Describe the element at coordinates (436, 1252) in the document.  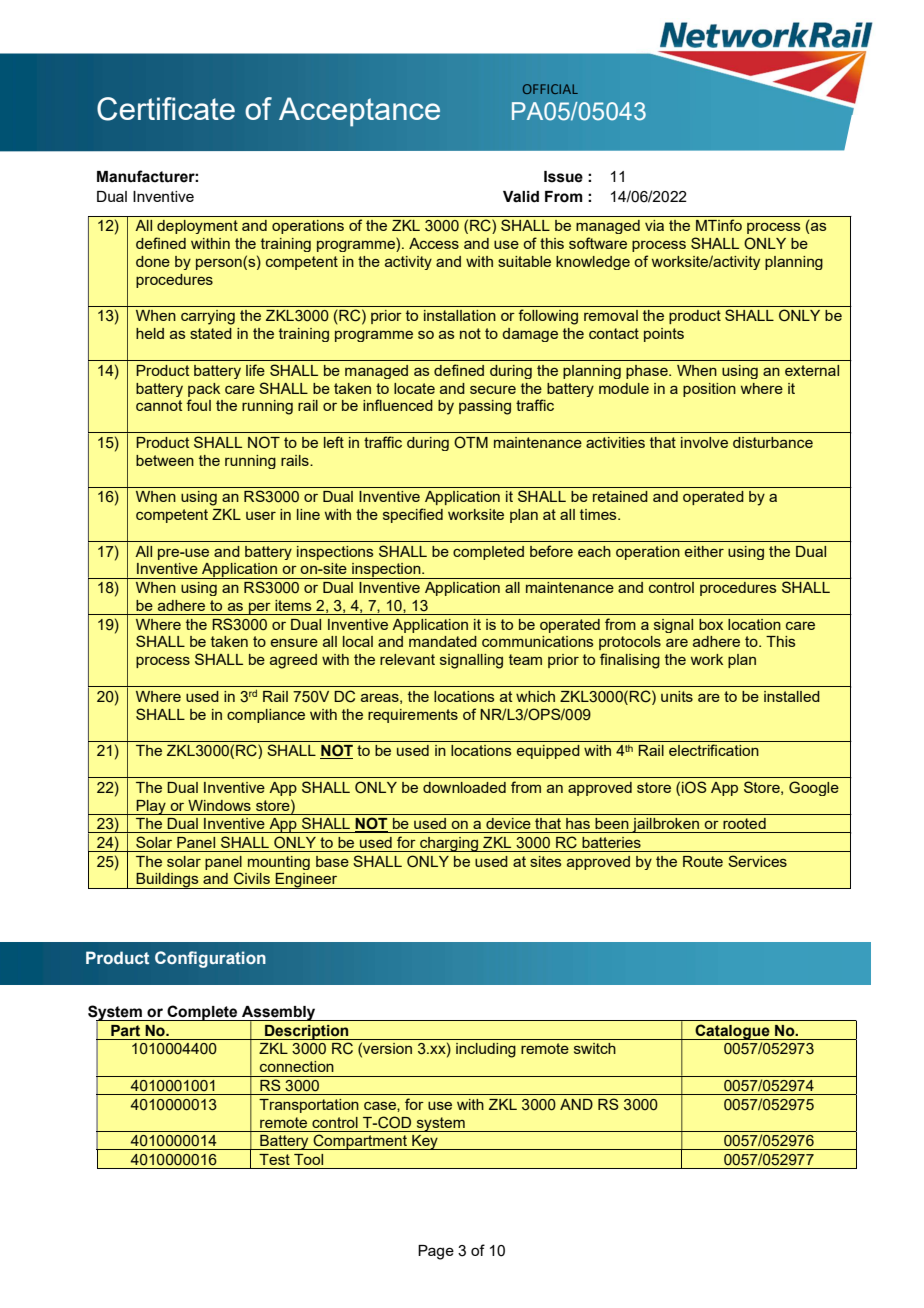
I see `Page` at that location.
